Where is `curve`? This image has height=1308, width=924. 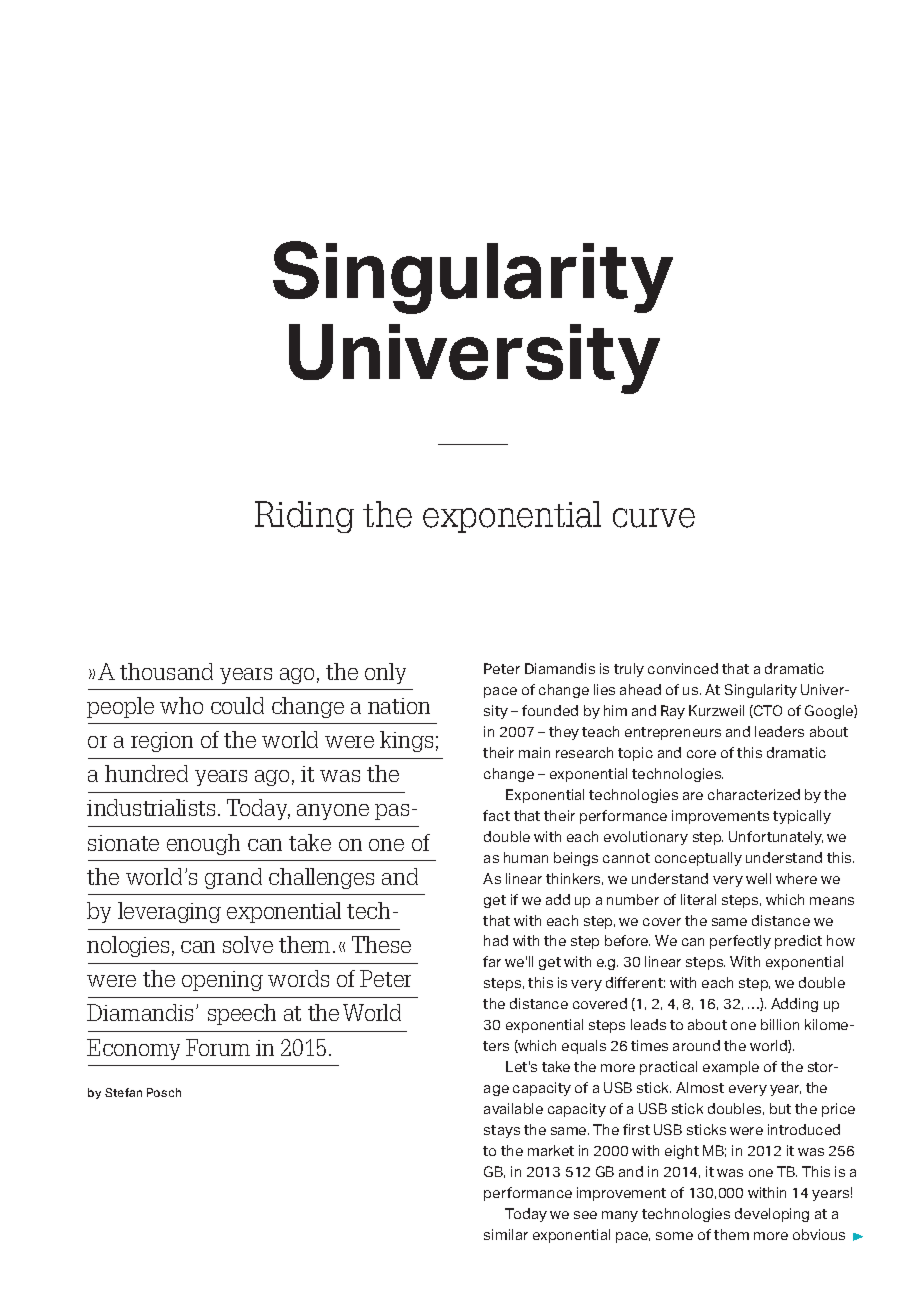 curve is located at coordinates (654, 518).
